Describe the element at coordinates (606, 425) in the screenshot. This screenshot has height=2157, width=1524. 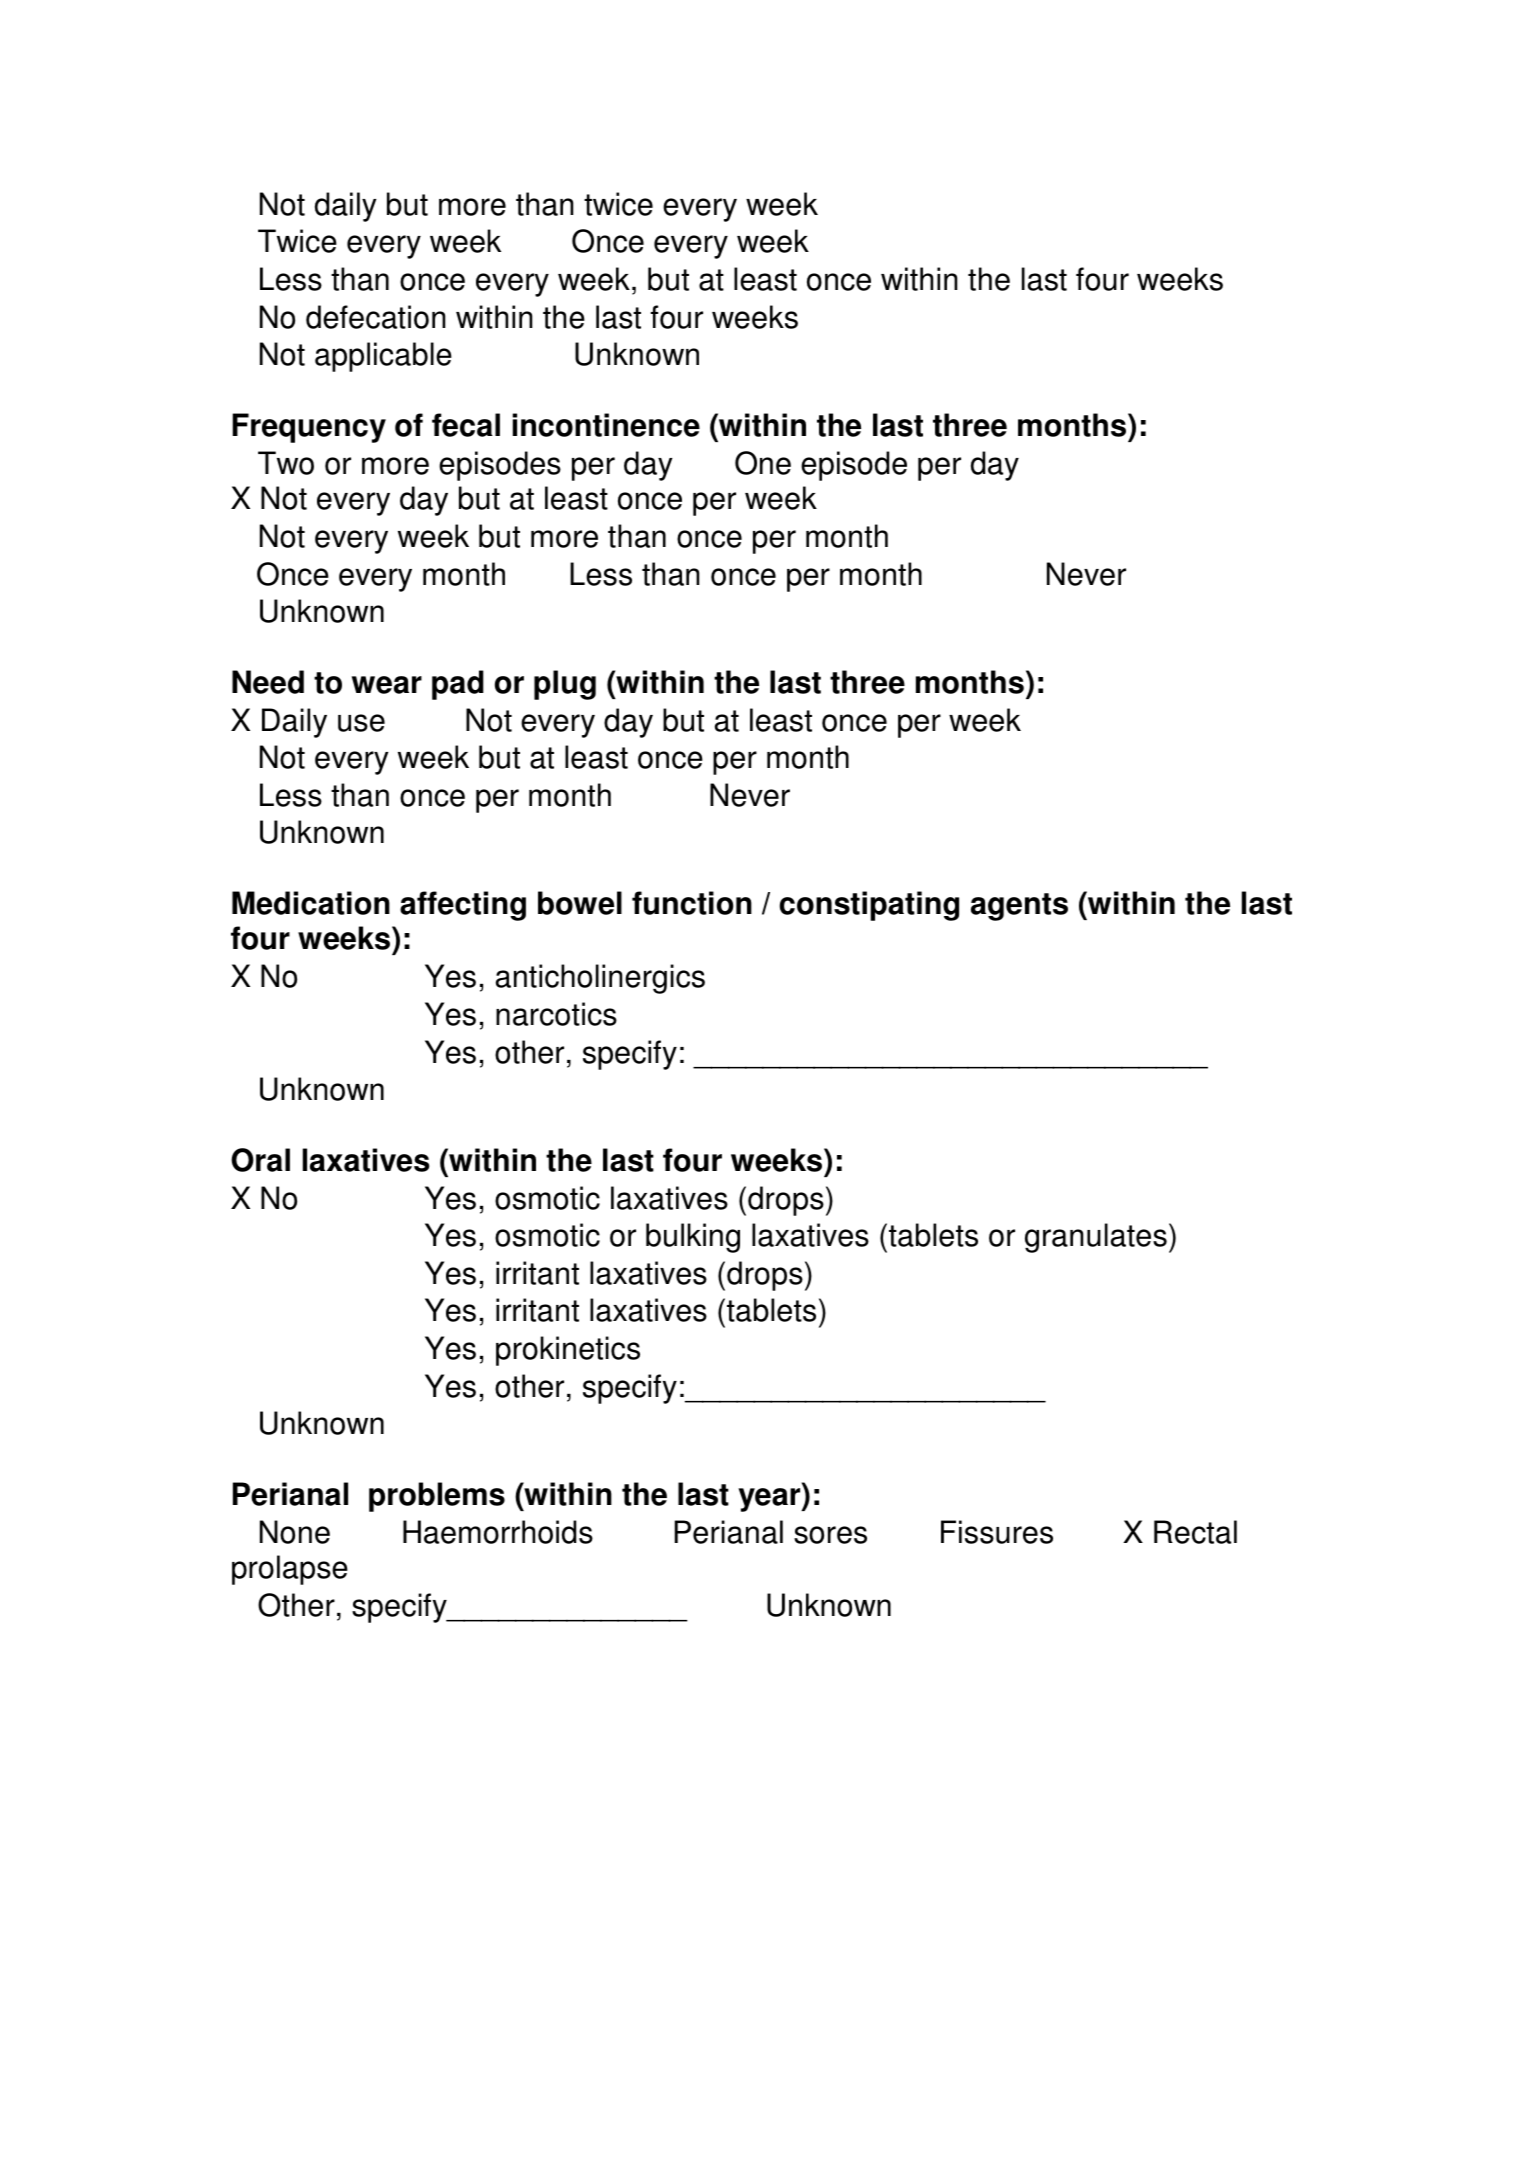
I see `incontinence` at that location.
